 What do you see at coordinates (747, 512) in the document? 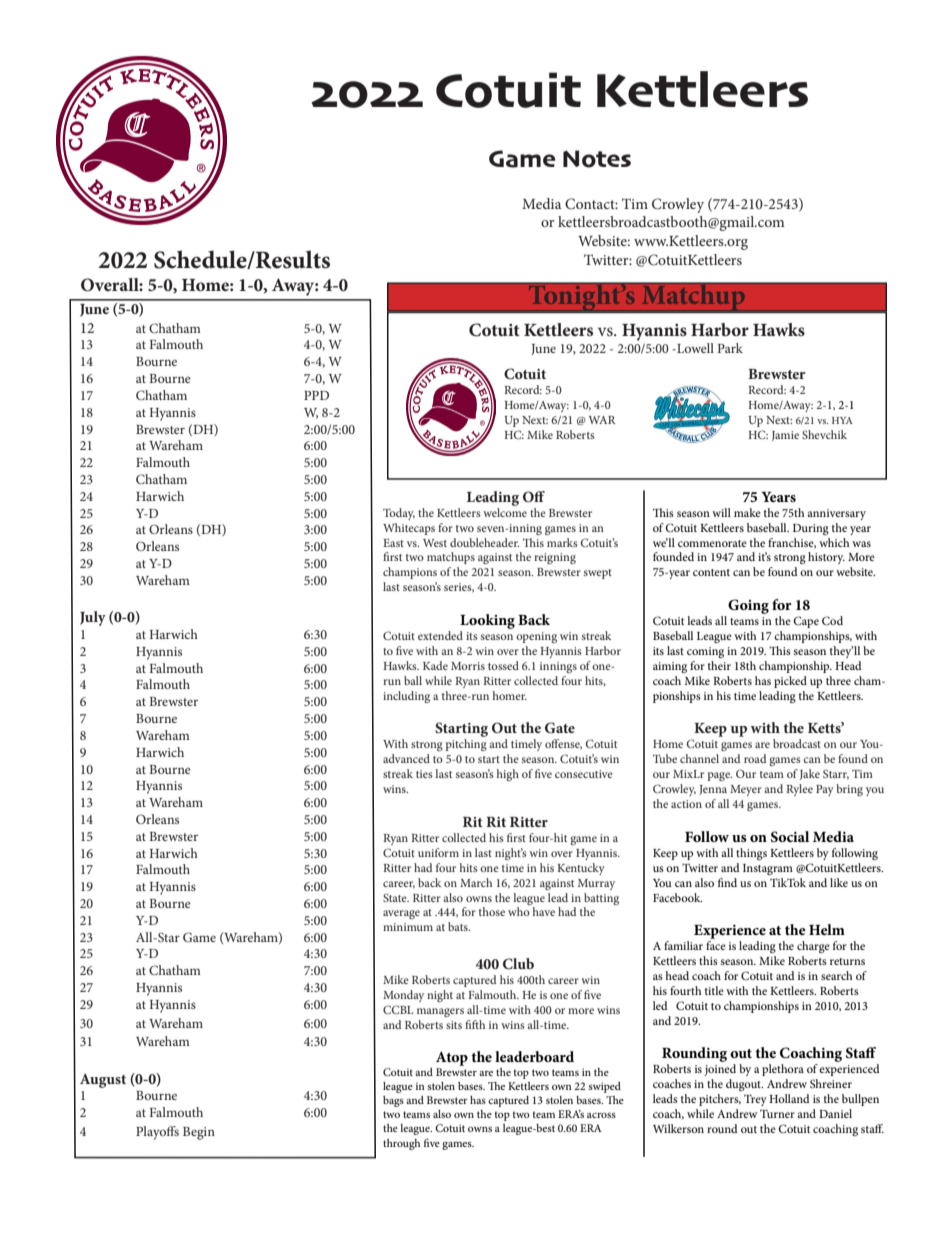
I see `make` at bounding box center [747, 512].
